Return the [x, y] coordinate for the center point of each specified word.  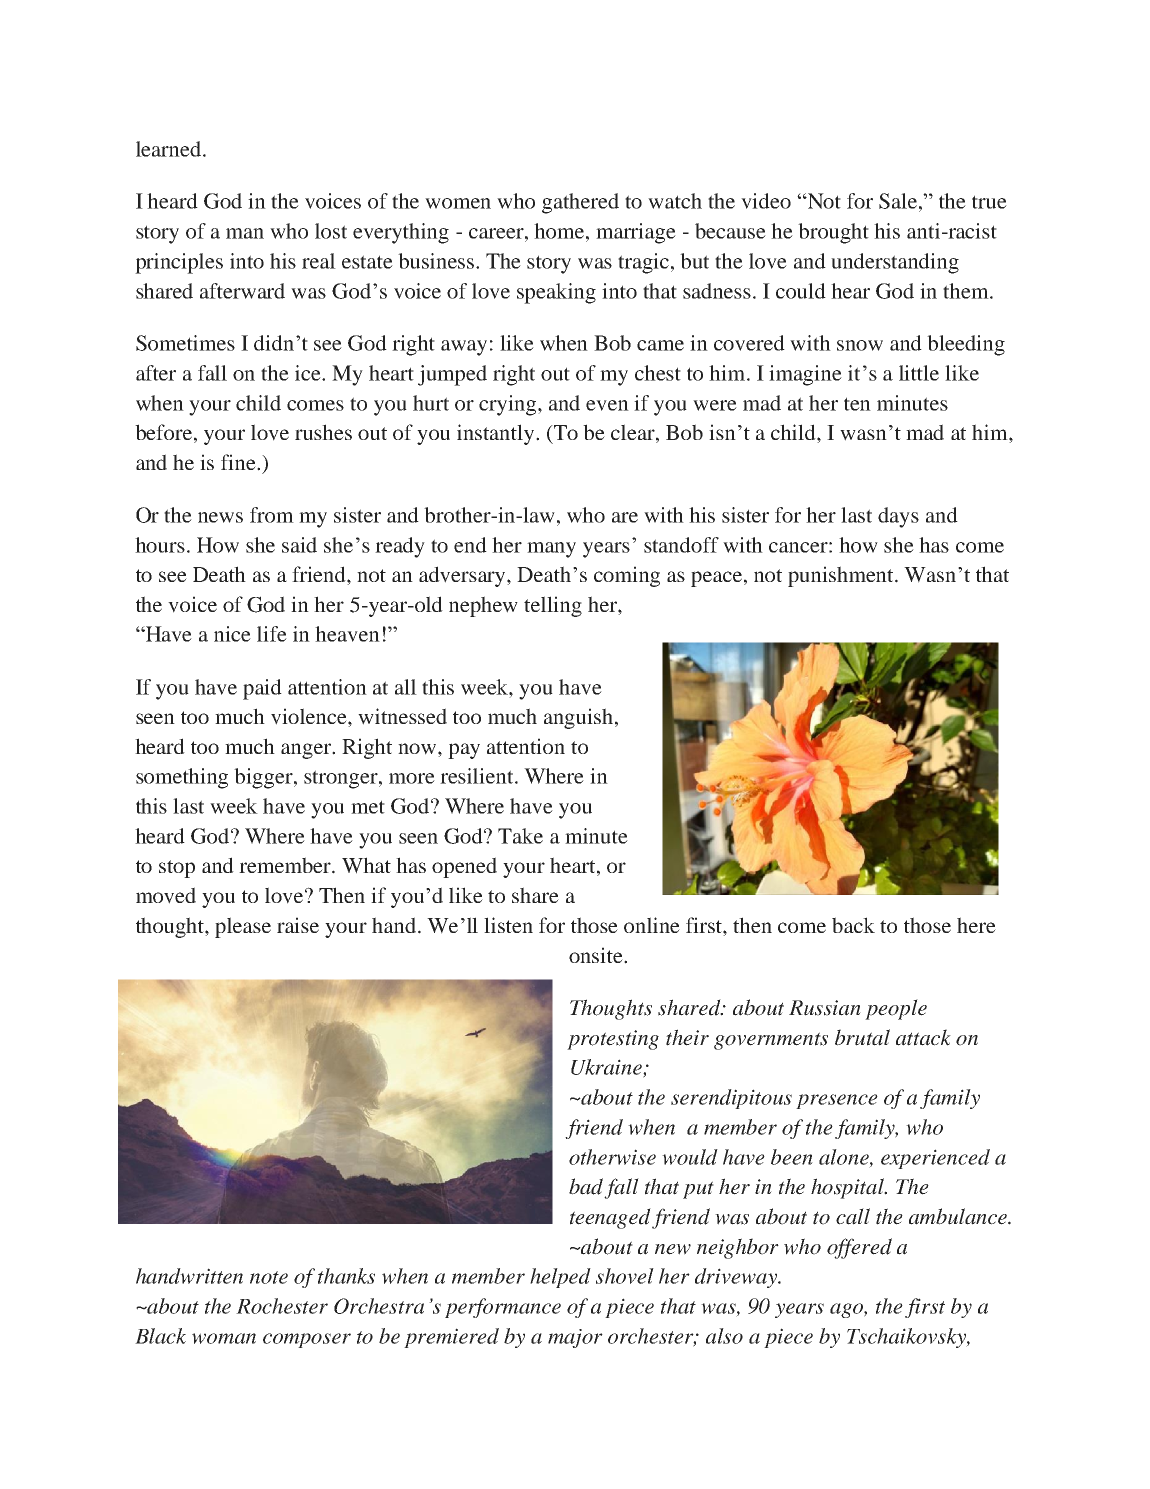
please [243, 927]
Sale [899, 201]
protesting [613, 1040]
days [898, 517]
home [560, 231]
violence [310, 717]
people [896, 1009]
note [269, 1277]
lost [331, 231]
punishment [842, 576]
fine [239, 462]
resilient [478, 776]
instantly [497, 434]
